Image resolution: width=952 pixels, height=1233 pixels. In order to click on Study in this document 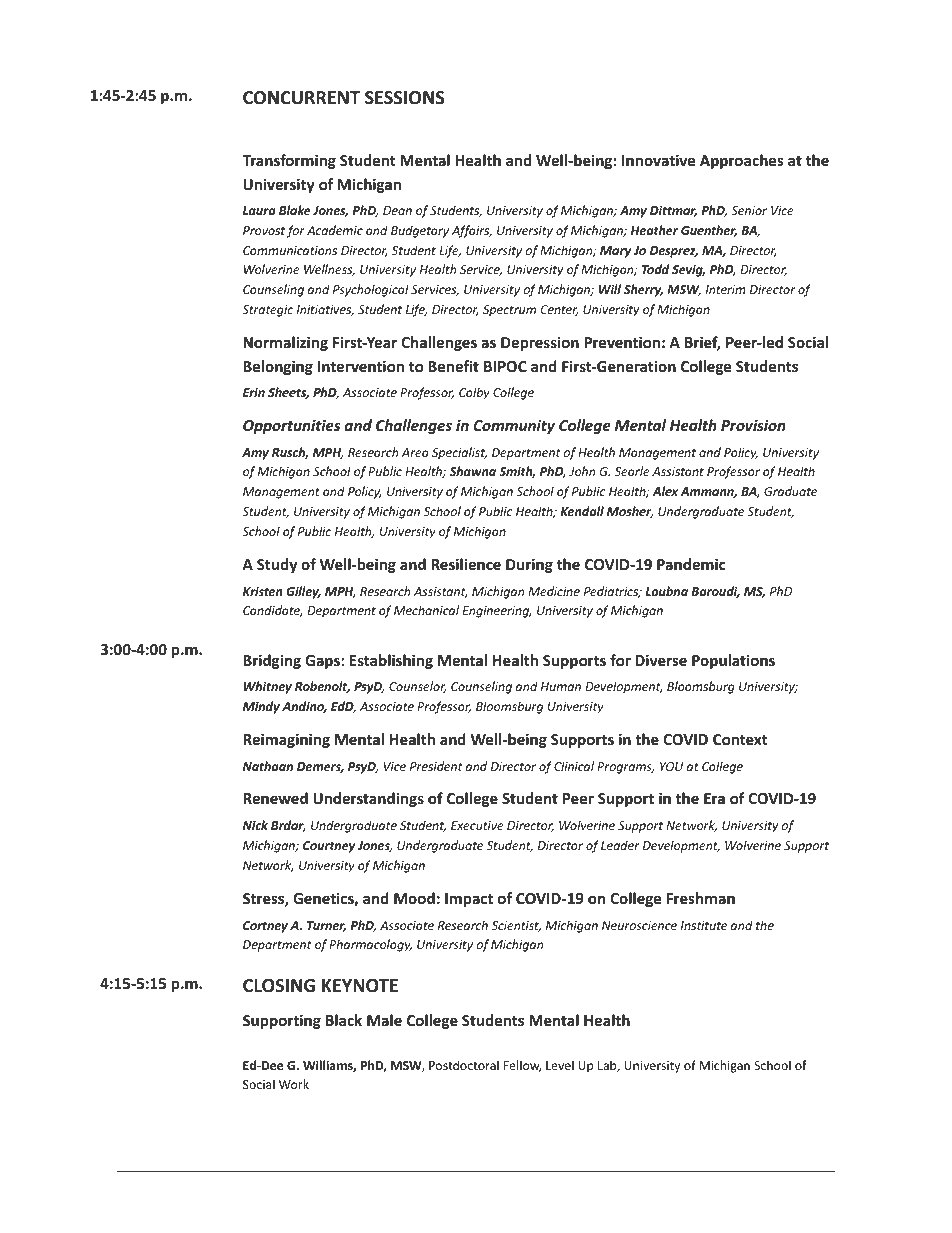, I will do `click(277, 565)`.
